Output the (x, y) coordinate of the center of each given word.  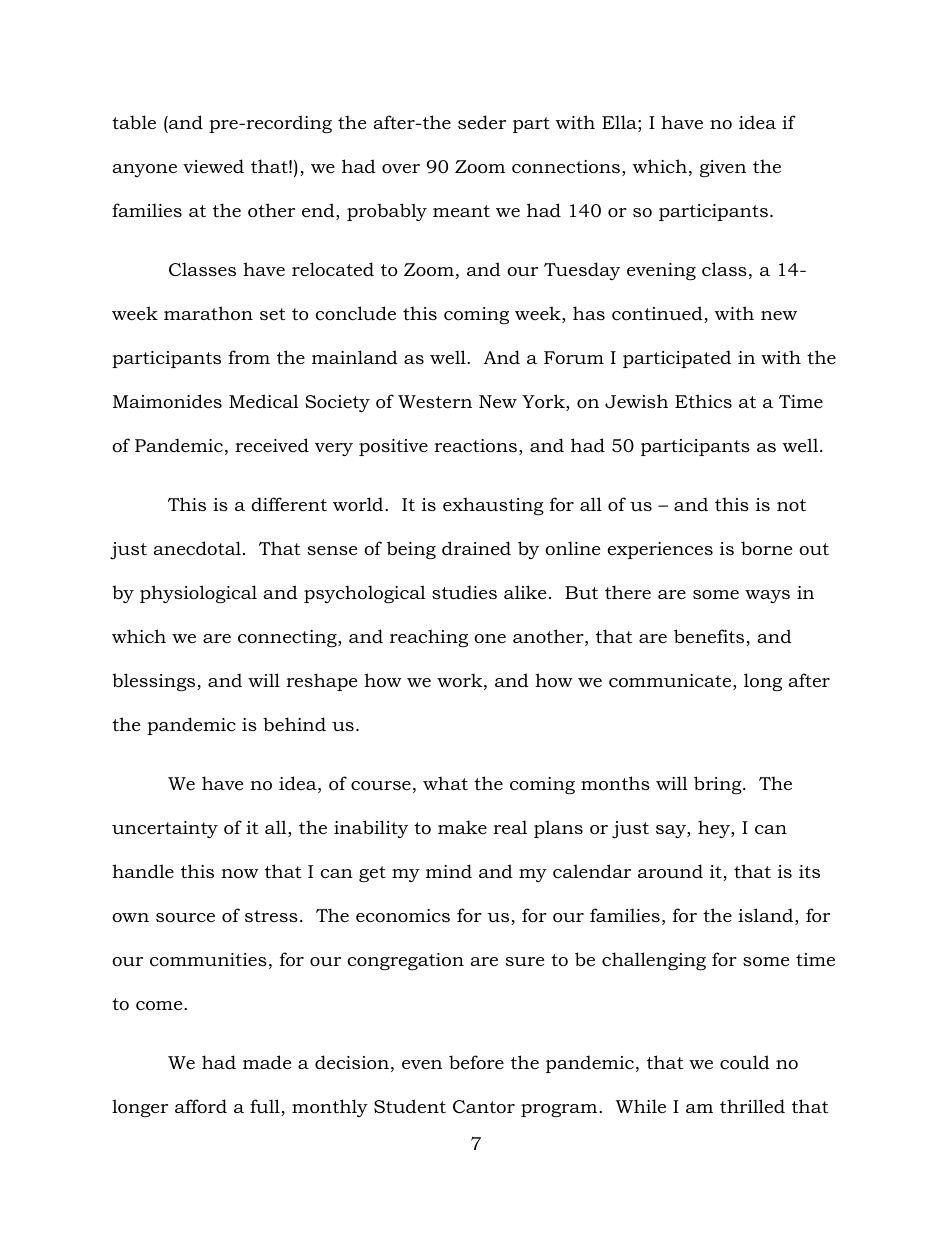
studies (464, 592)
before (476, 1062)
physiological (198, 594)
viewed (213, 166)
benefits (710, 637)
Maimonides (167, 401)
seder (482, 122)
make (462, 827)
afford (201, 1106)
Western (435, 401)
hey (715, 829)
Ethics (703, 401)
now (240, 874)
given (723, 168)
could (745, 1062)
